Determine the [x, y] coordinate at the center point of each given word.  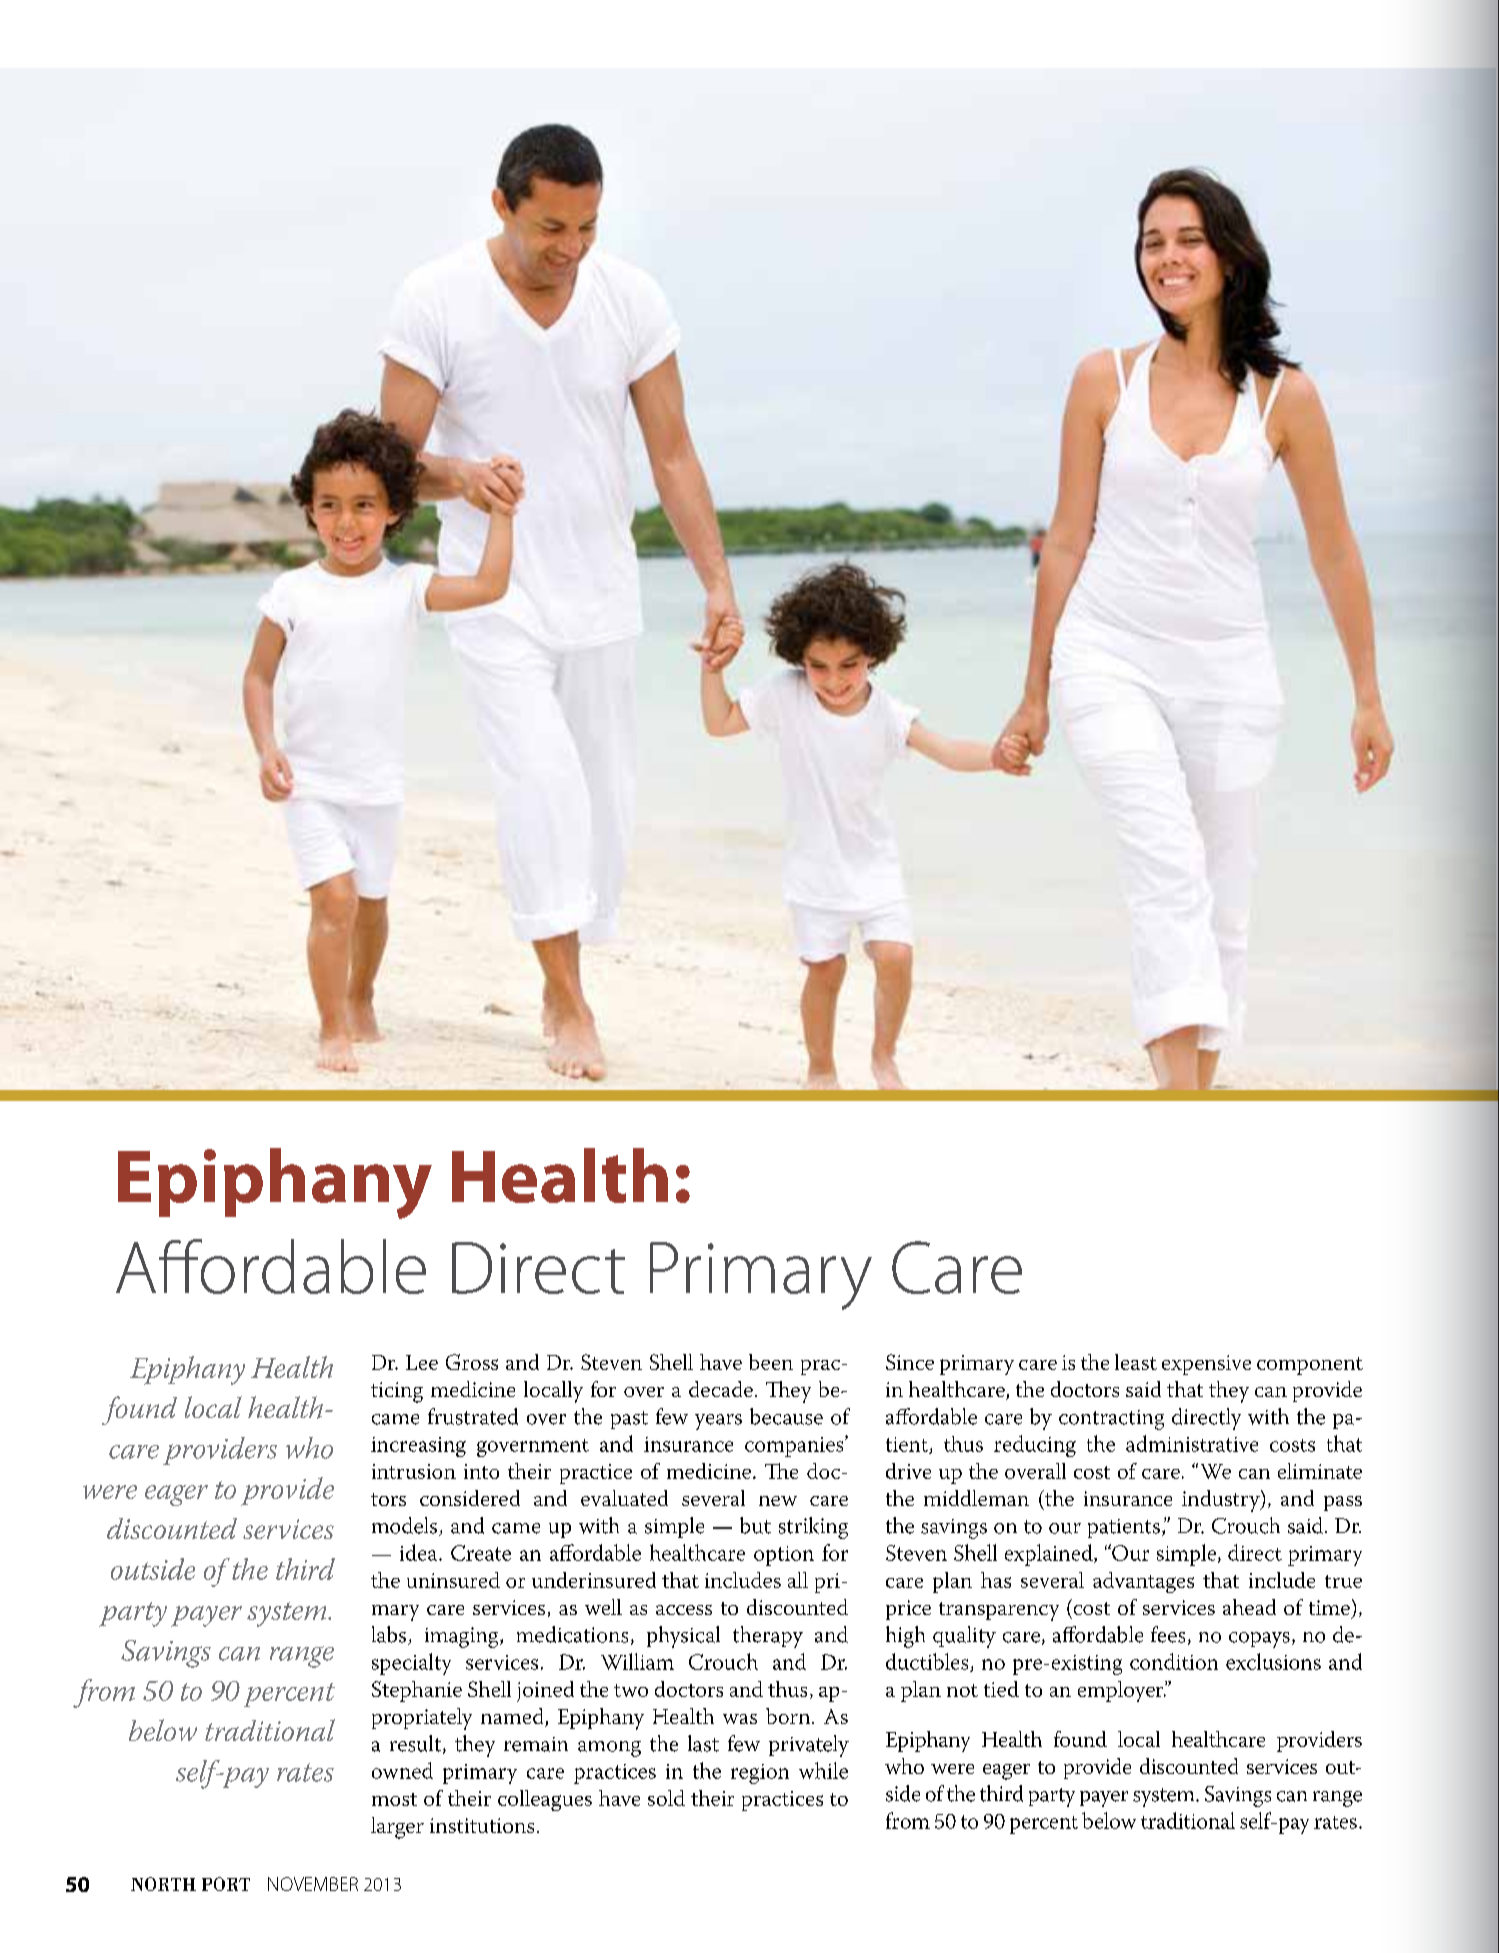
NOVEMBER [313, 1884]
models [406, 1526]
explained [1050, 1555]
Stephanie [417, 1691]
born [789, 1716]
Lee [422, 1362]
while [823, 1770]
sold [666, 1798]
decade [721, 1389]
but [755, 1525]
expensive [1206, 1365]
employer [1122, 1691]
